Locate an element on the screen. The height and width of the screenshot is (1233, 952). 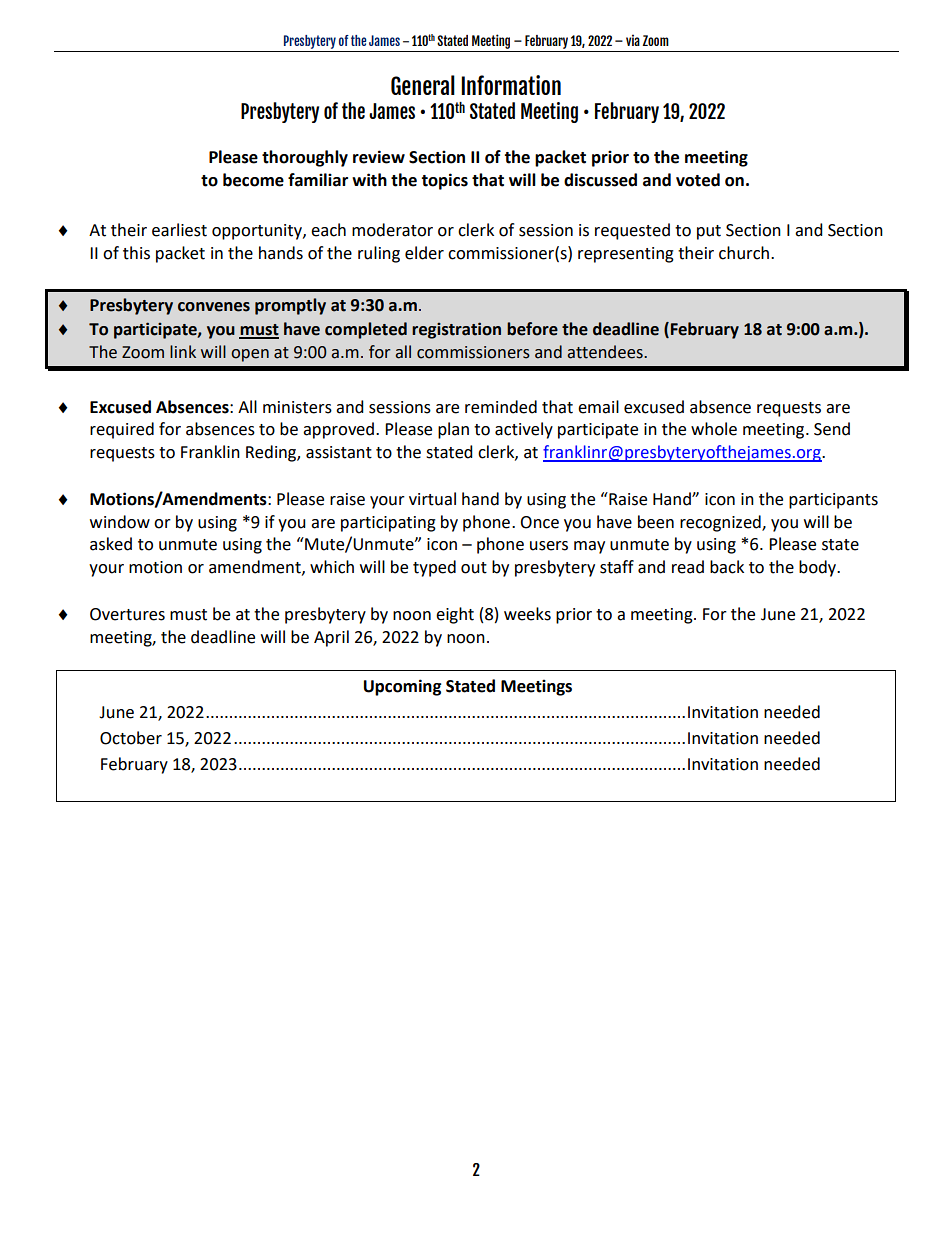
window is located at coordinates (120, 522).
